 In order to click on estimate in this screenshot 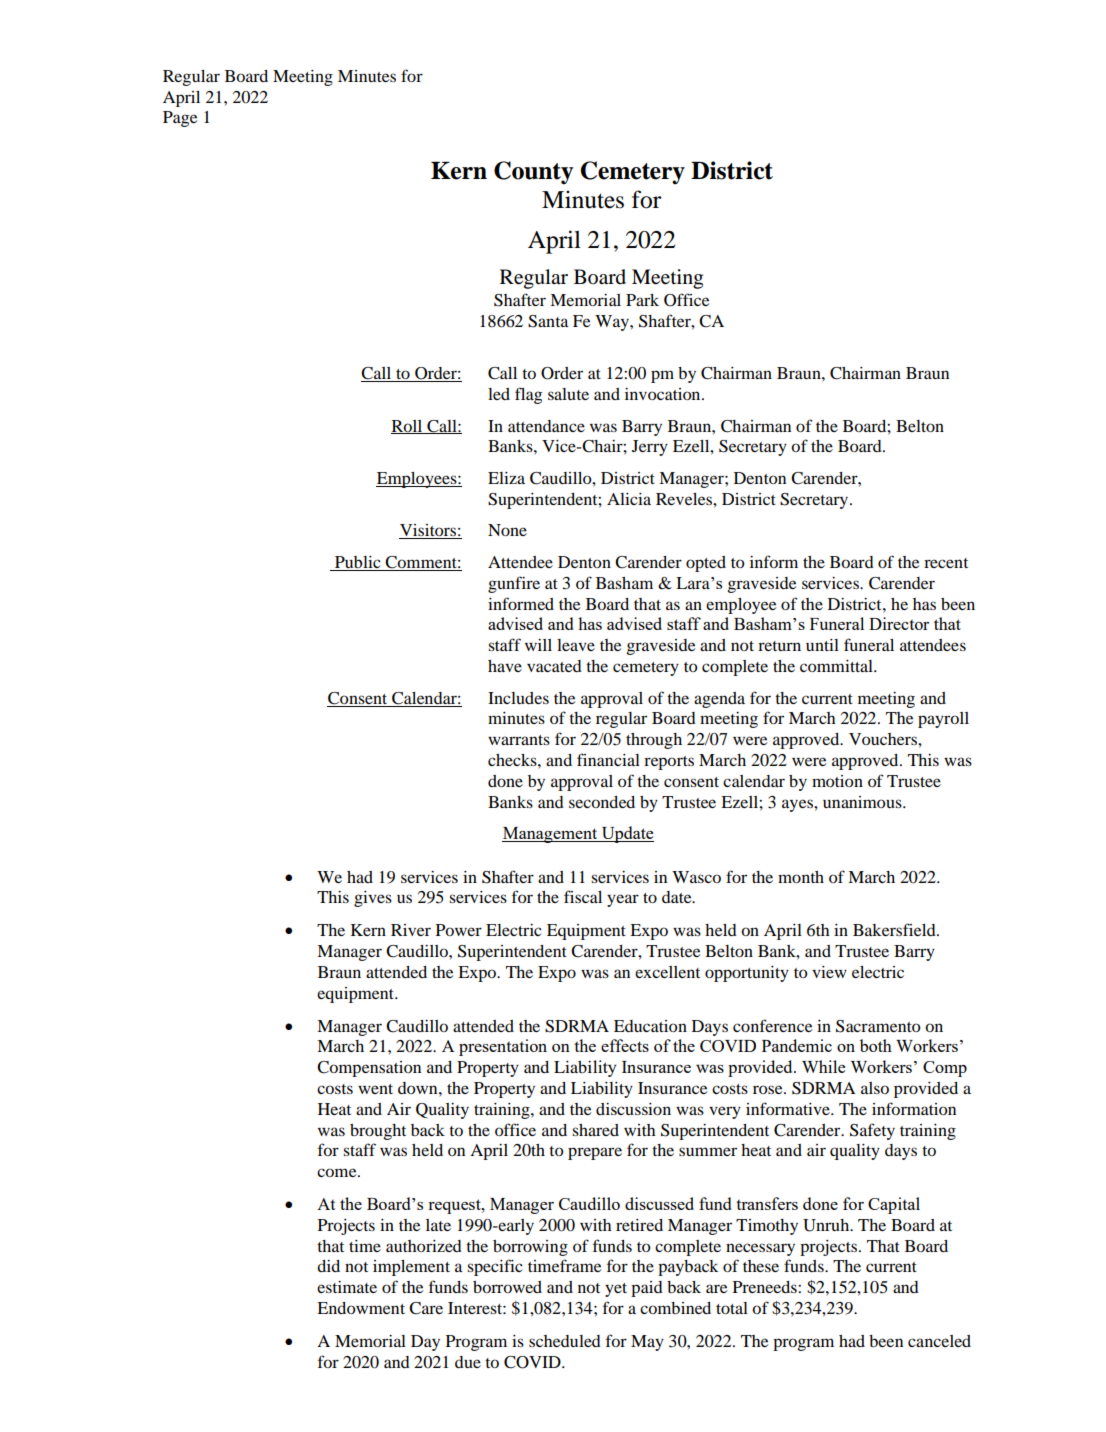, I will do `click(347, 1287)`.
